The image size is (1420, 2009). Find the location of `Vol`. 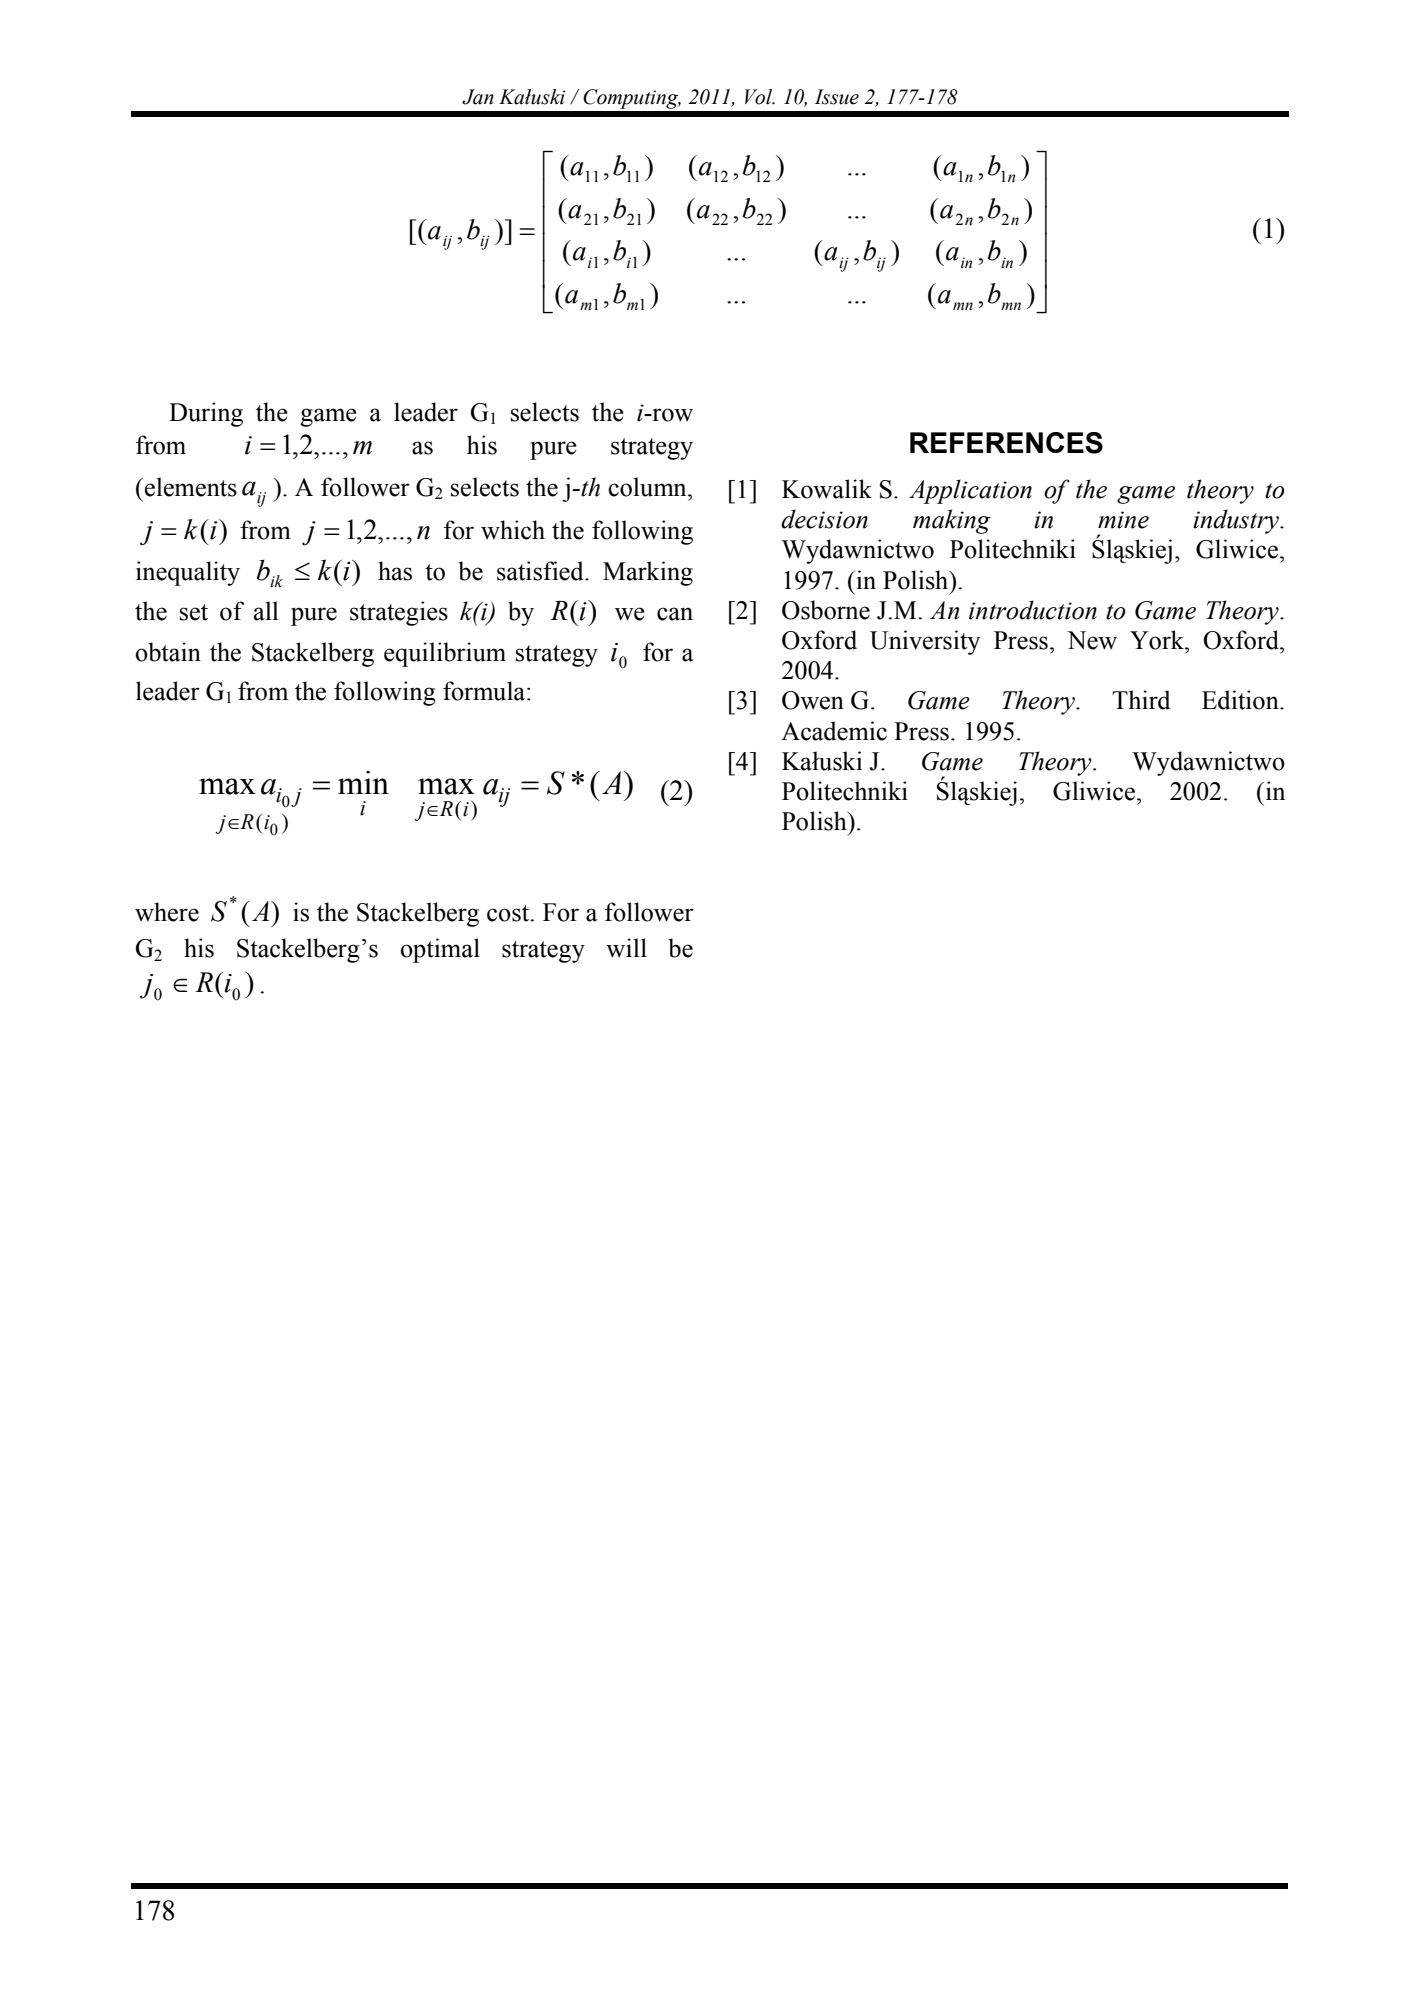

Vol is located at coordinates (760, 97).
